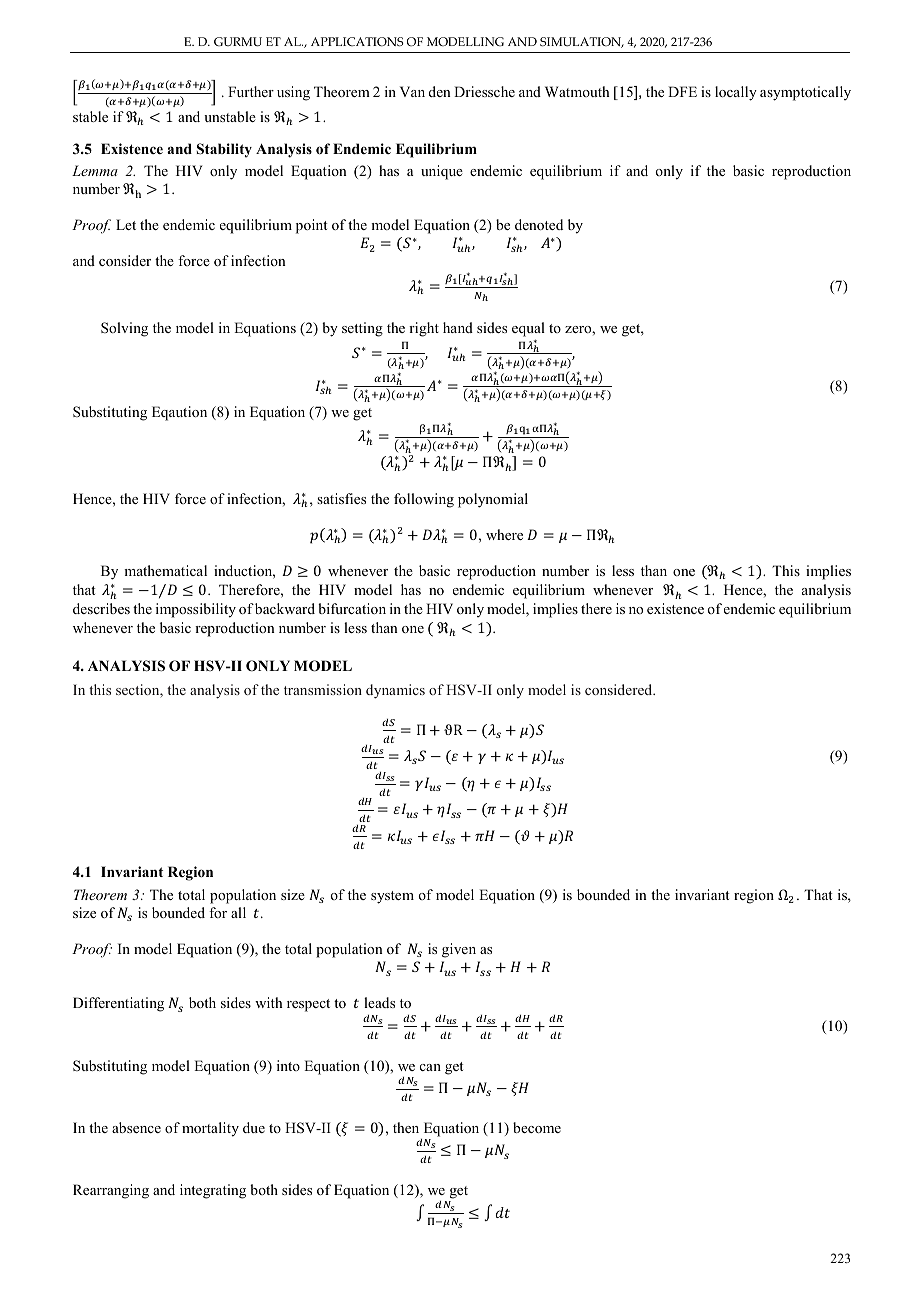 The width and height of the screenshot is (924, 1307). What do you see at coordinates (528, 331) in the screenshot?
I see `equal` at bounding box center [528, 331].
